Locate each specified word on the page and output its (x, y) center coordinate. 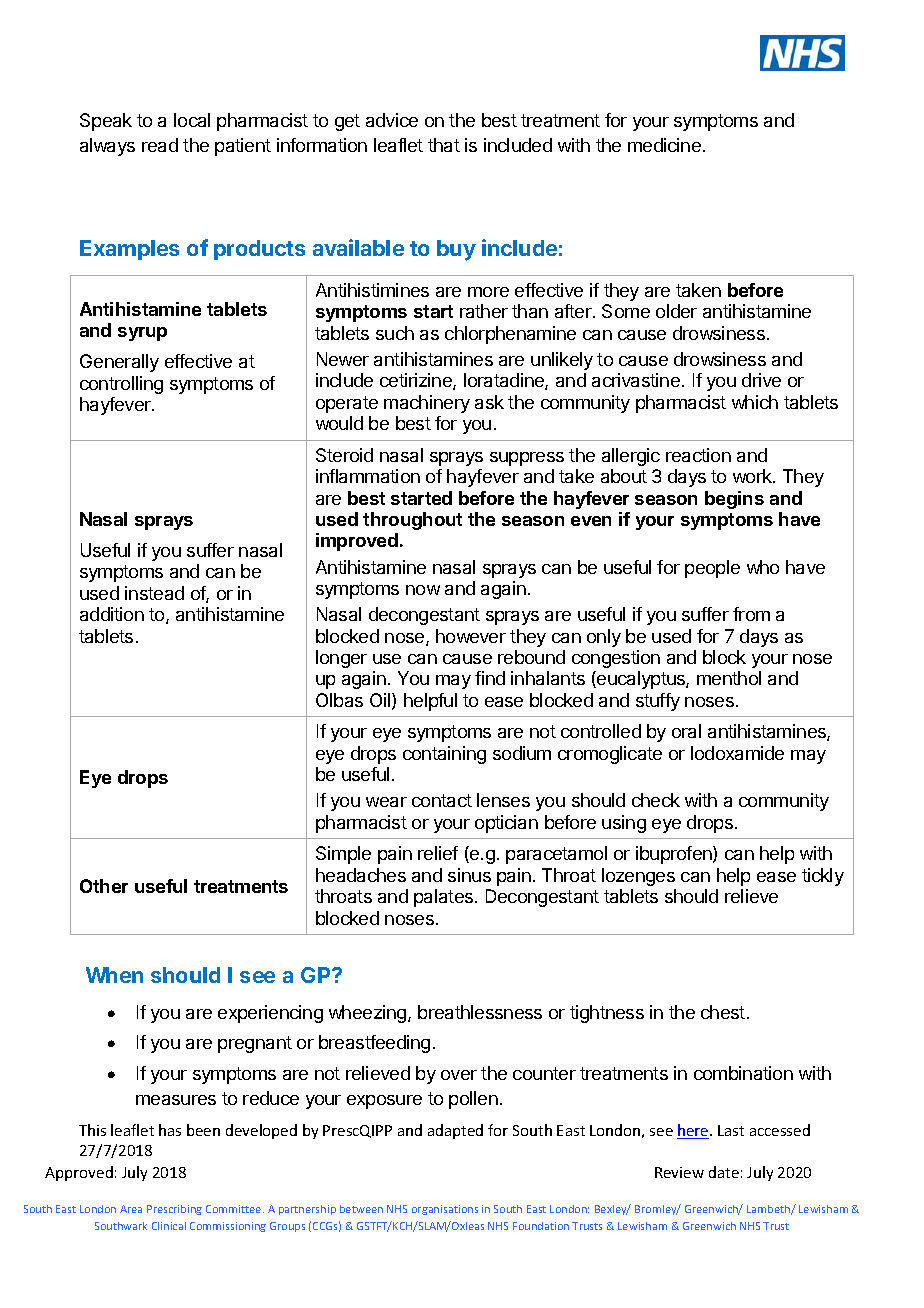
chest (723, 1012)
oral (686, 731)
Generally (119, 363)
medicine (664, 145)
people (712, 569)
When (114, 975)
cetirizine (417, 381)
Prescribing (174, 1210)
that (444, 145)
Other (104, 886)
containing (444, 755)
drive (761, 380)
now (423, 590)
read (160, 145)
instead (154, 593)
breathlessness (480, 1012)
